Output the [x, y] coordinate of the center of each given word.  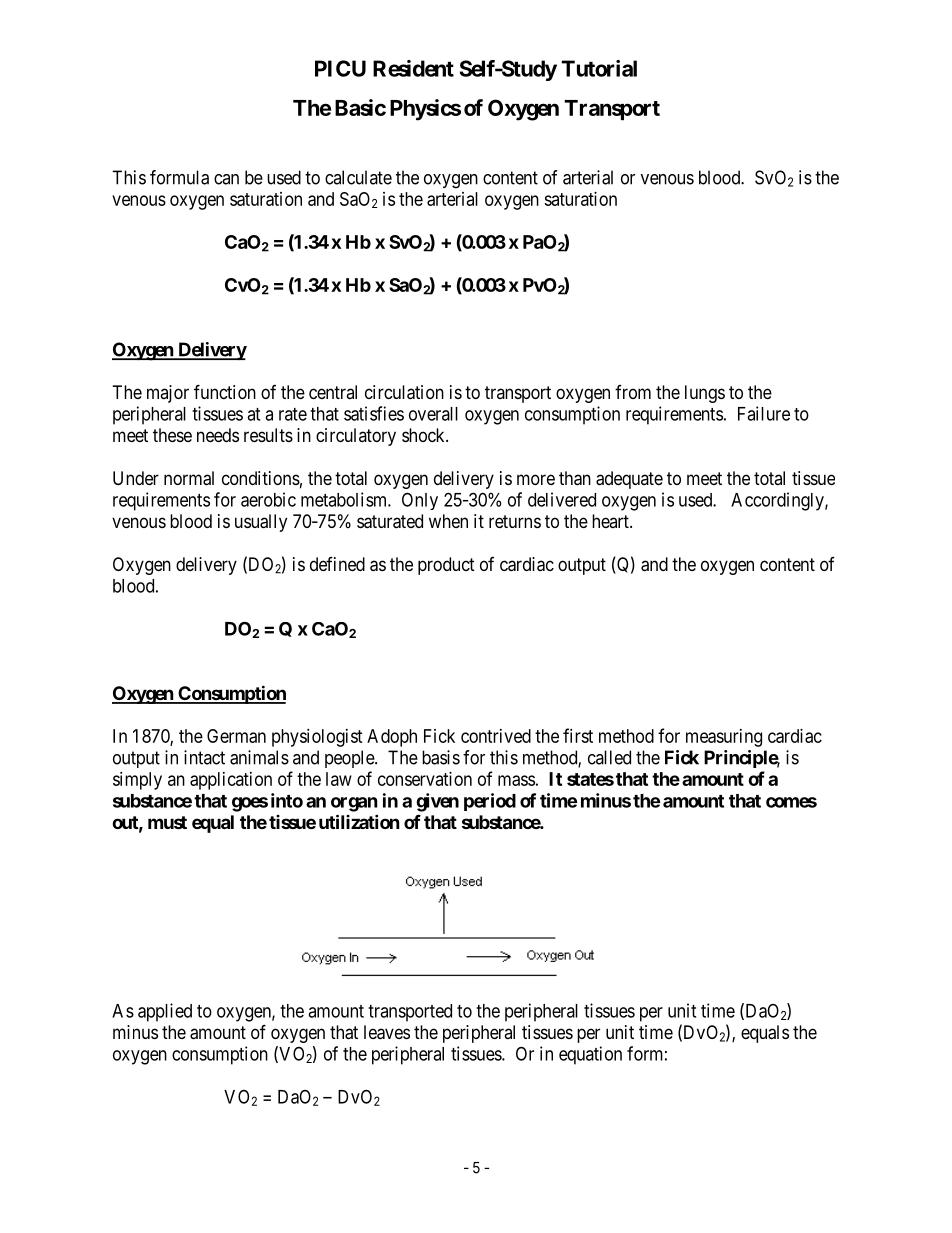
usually [261, 523]
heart [611, 521]
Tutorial [599, 68]
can [226, 179]
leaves [387, 1032]
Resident [413, 68]
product [446, 566]
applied [165, 1012]
